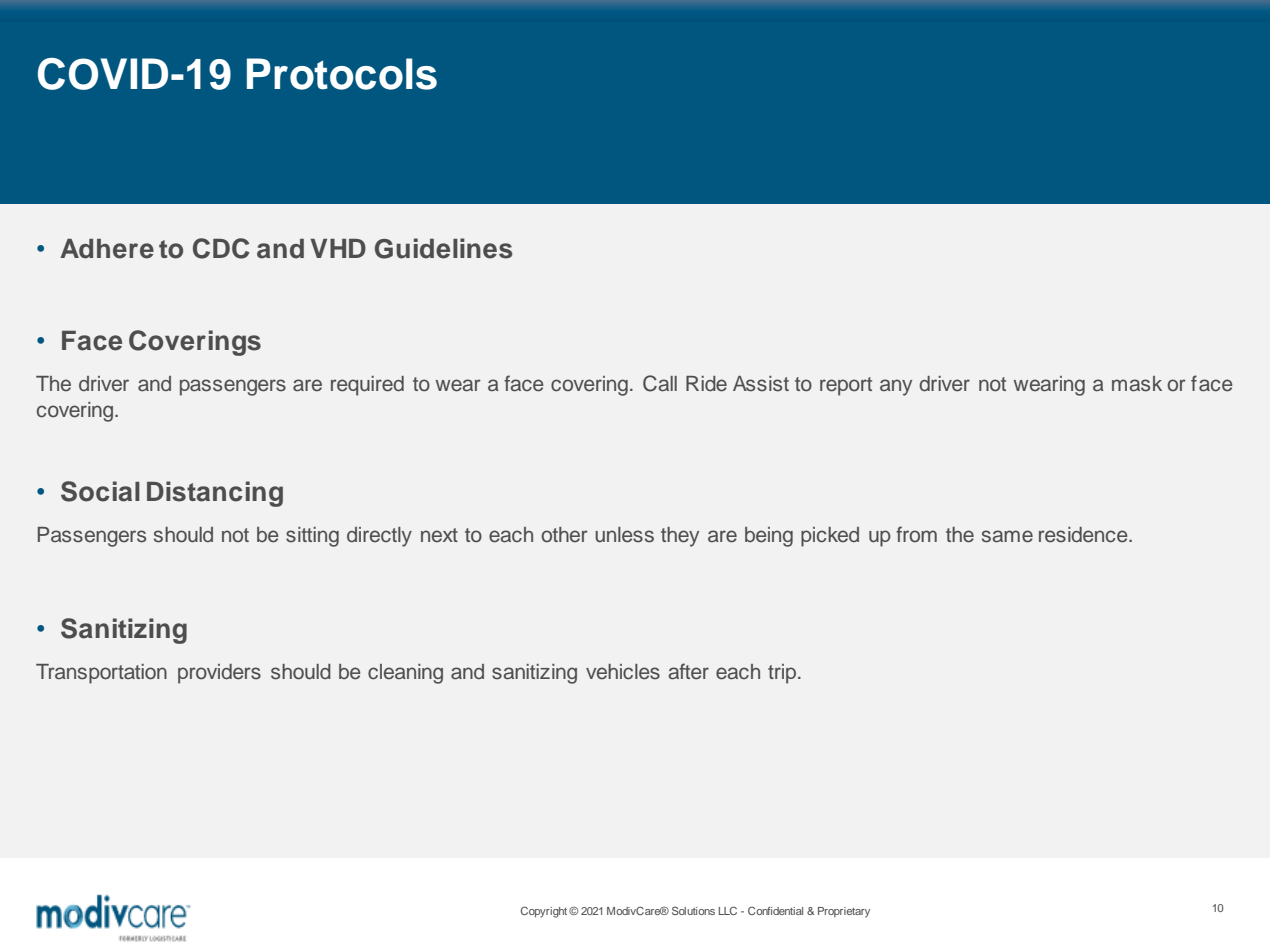 The width and height of the screenshot is (1270, 952). What do you see at coordinates (896, 387) in the screenshot?
I see `any` at bounding box center [896, 387].
